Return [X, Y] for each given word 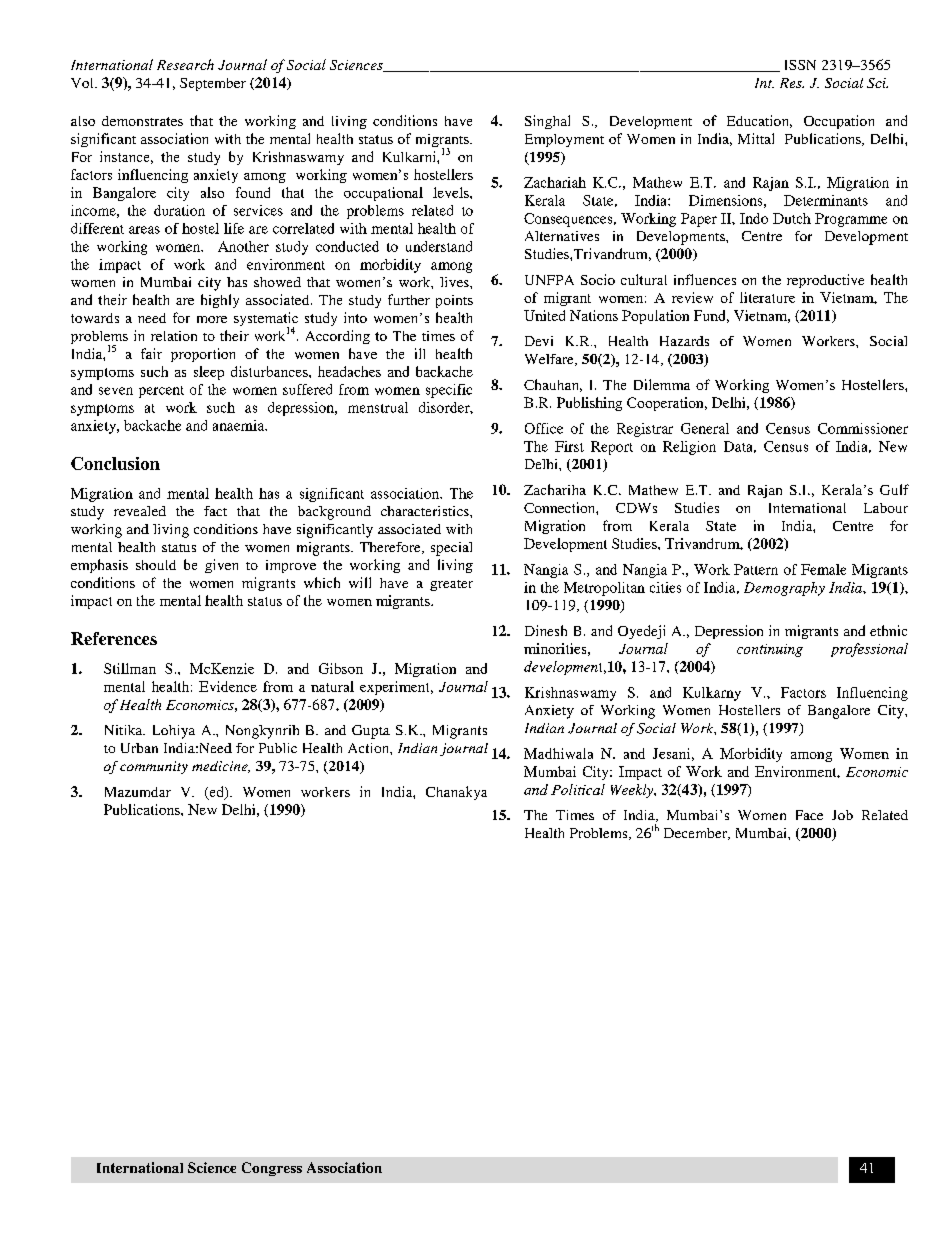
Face [809, 815]
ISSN [800, 65]
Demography [784, 589]
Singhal [547, 122]
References [114, 638]
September [213, 84]
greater [451, 585]
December [696, 834]
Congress [272, 1169]
